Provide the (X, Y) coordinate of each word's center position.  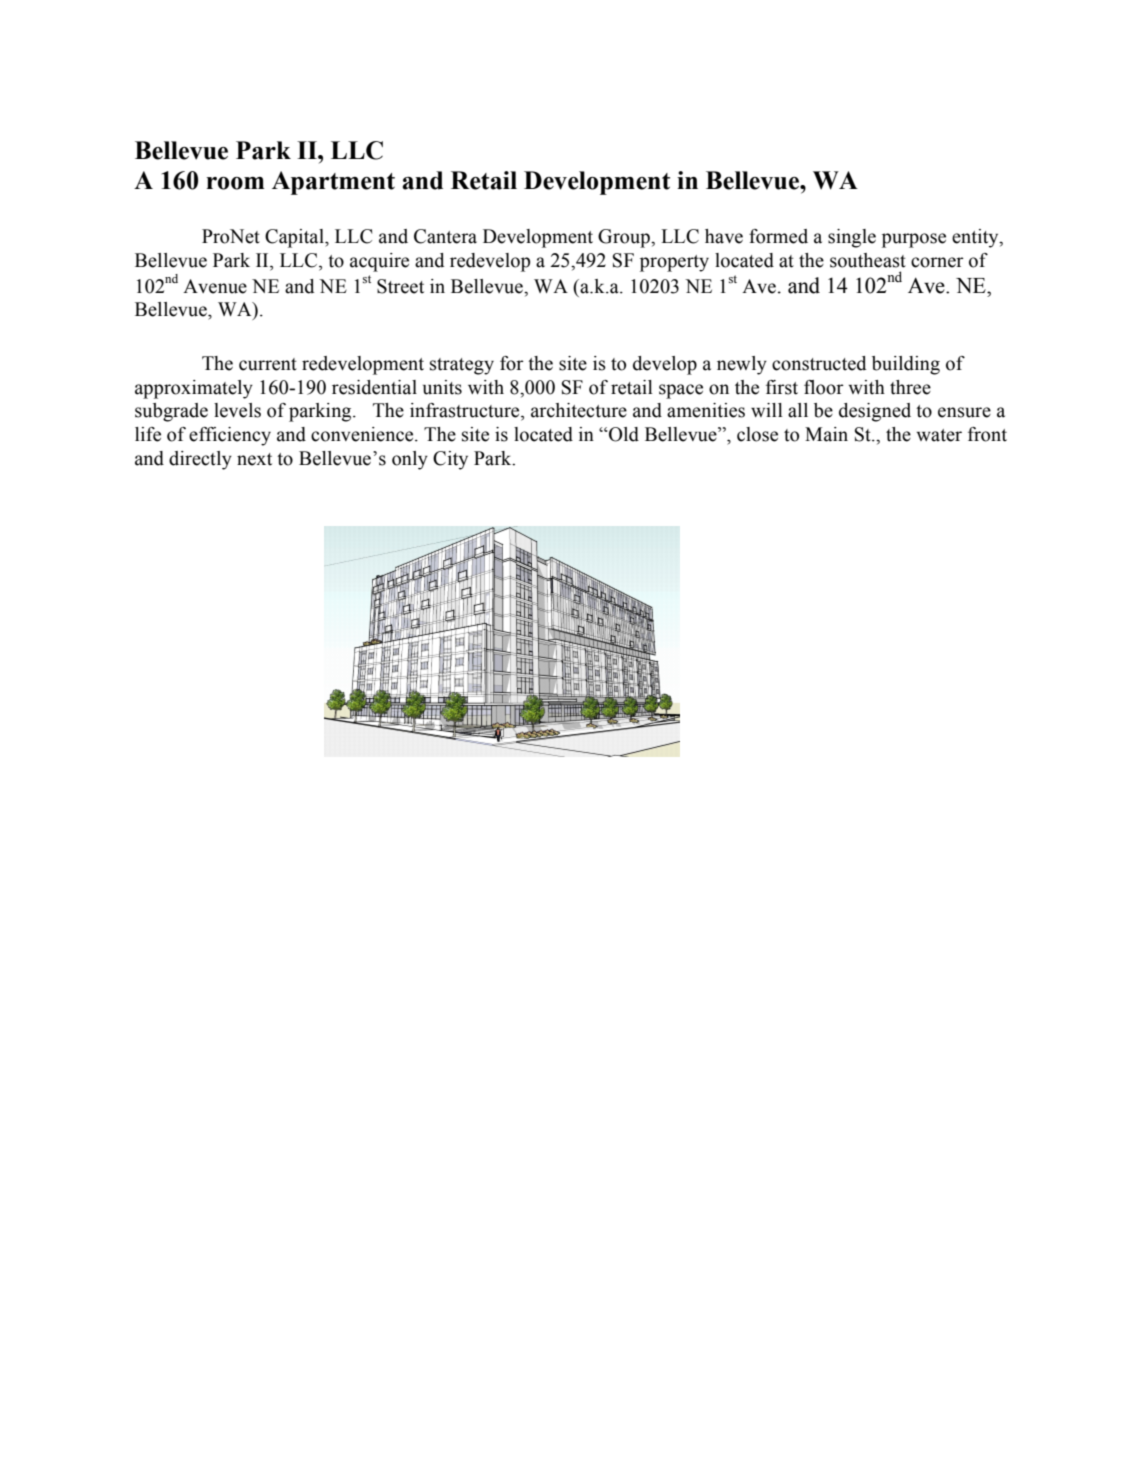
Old (623, 434)
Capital (295, 238)
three (910, 387)
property (674, 263)
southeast (868, 260)
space (681, 391)
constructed (819, 363)
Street (400, 286)
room (235, 183)
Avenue (215, 286)
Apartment (333, 183)
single (852, 238)
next (254, 459)
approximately (194, 389)
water (939, 435)
